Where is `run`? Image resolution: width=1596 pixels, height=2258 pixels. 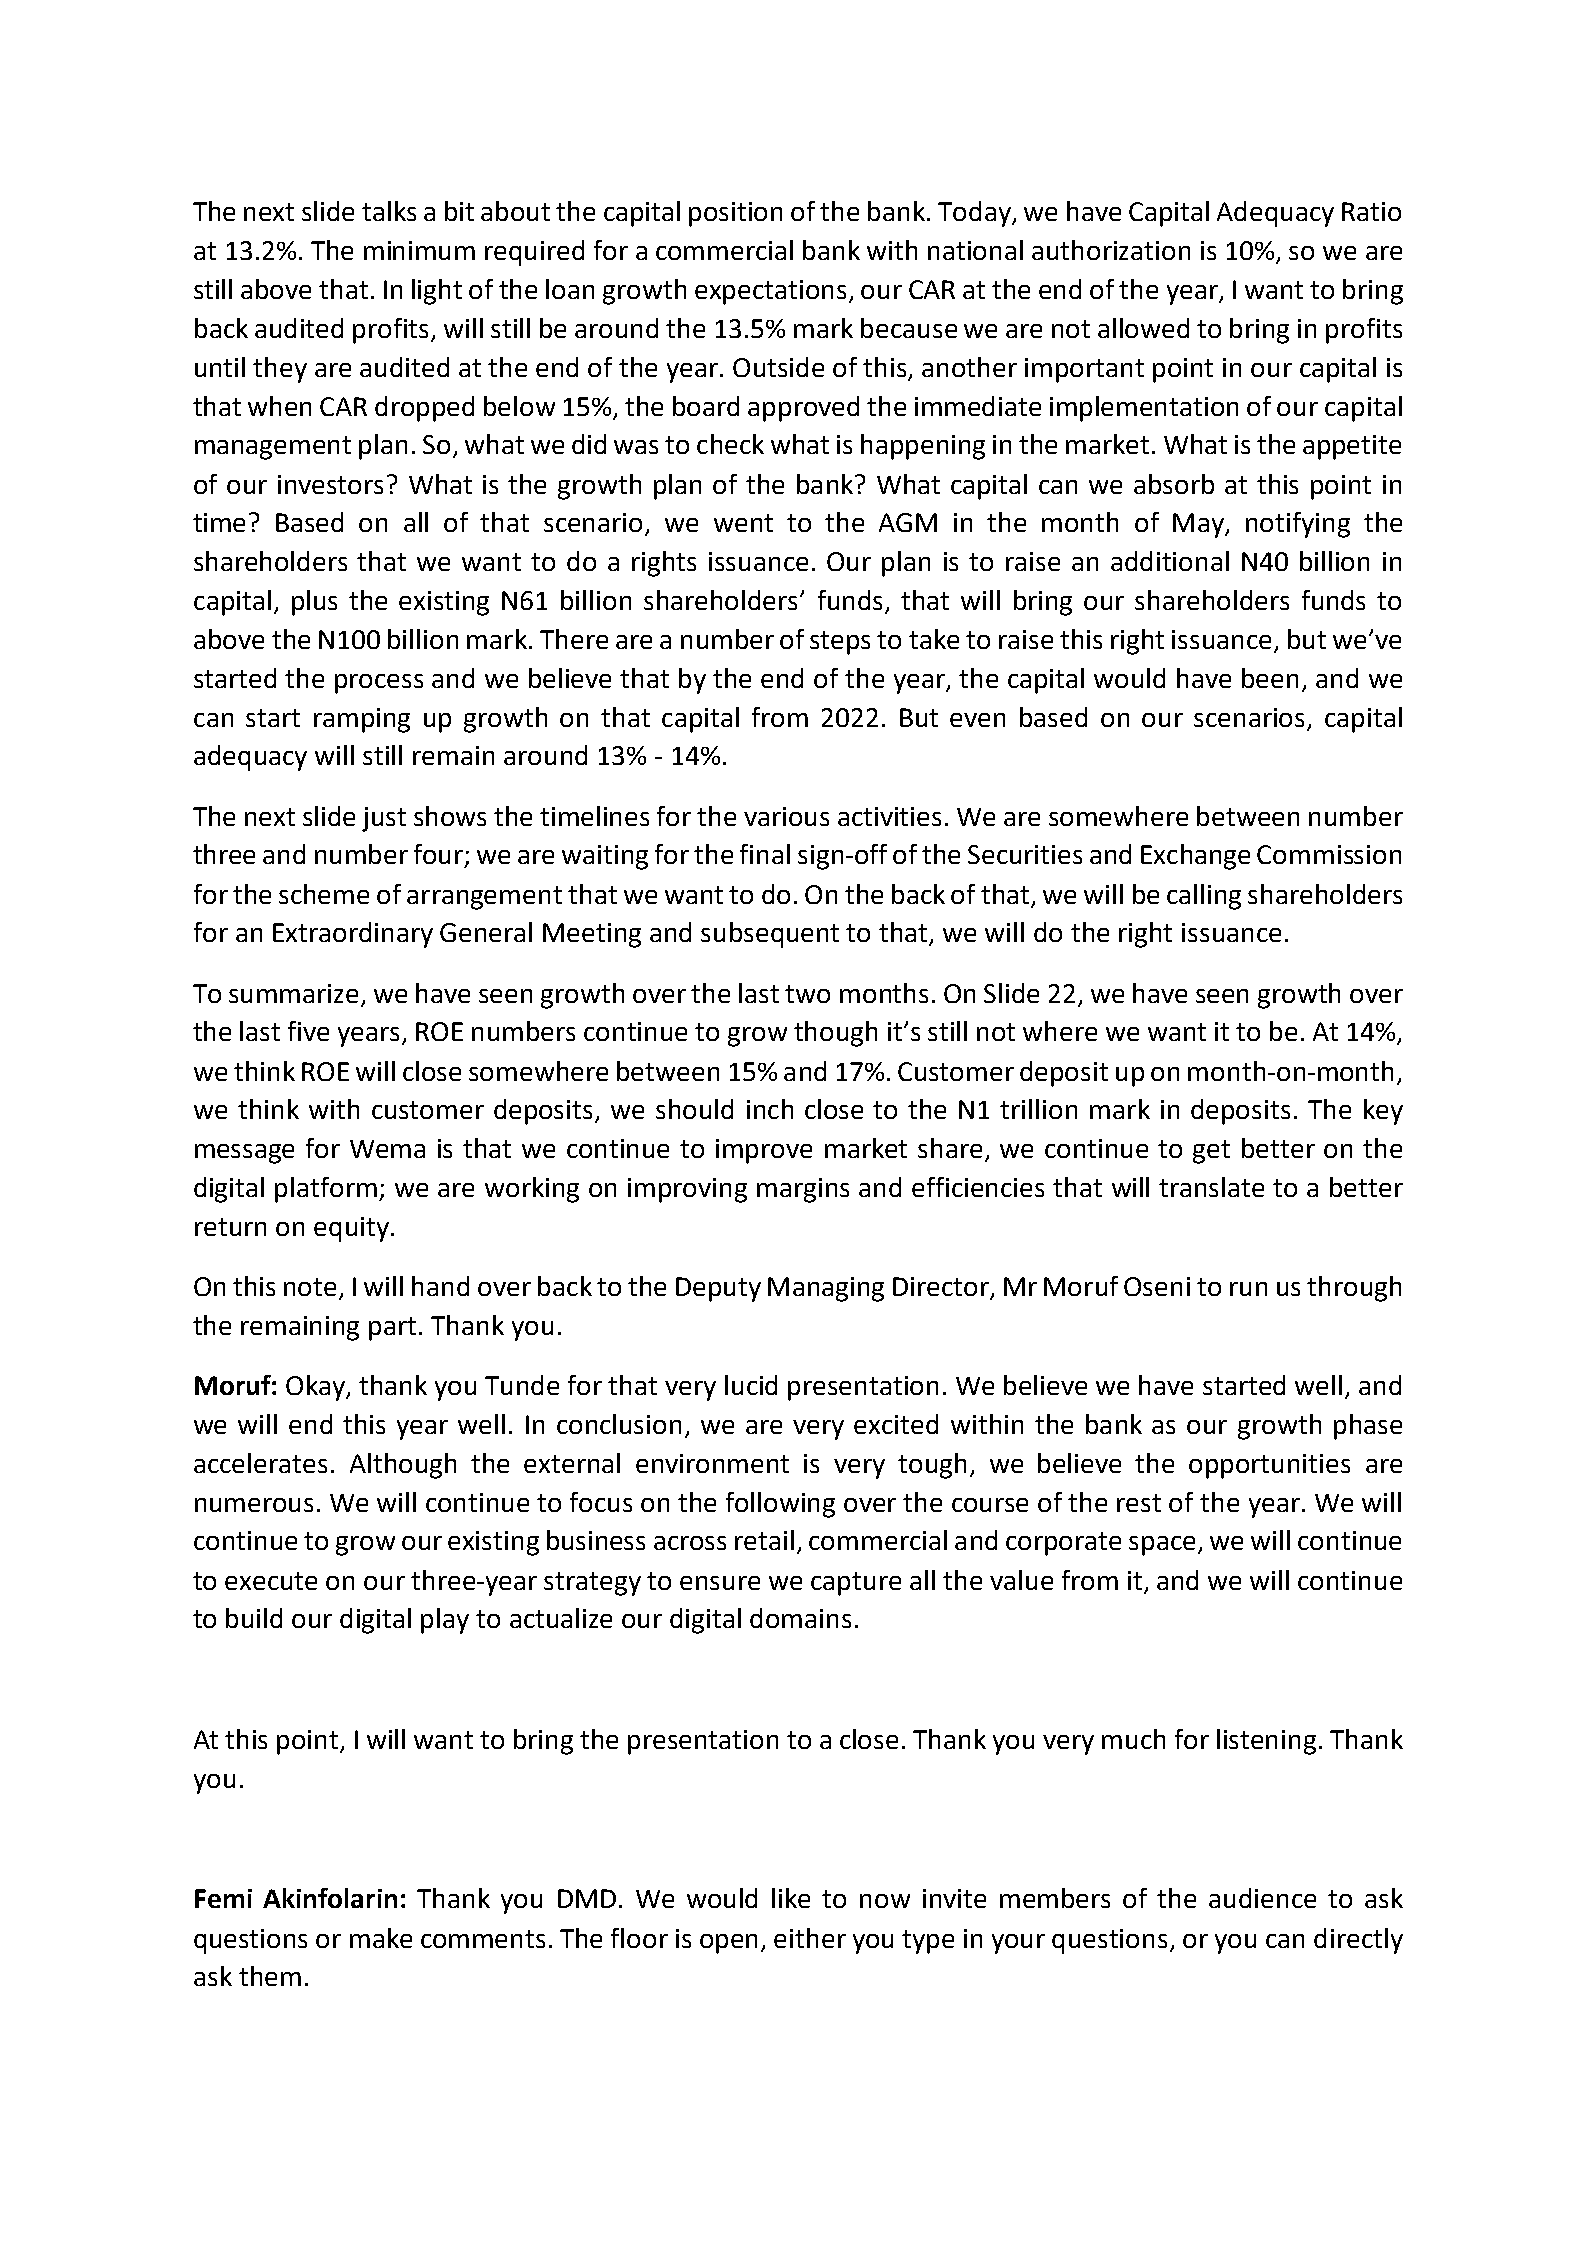 run is located at coordinates (1248, 1289).
